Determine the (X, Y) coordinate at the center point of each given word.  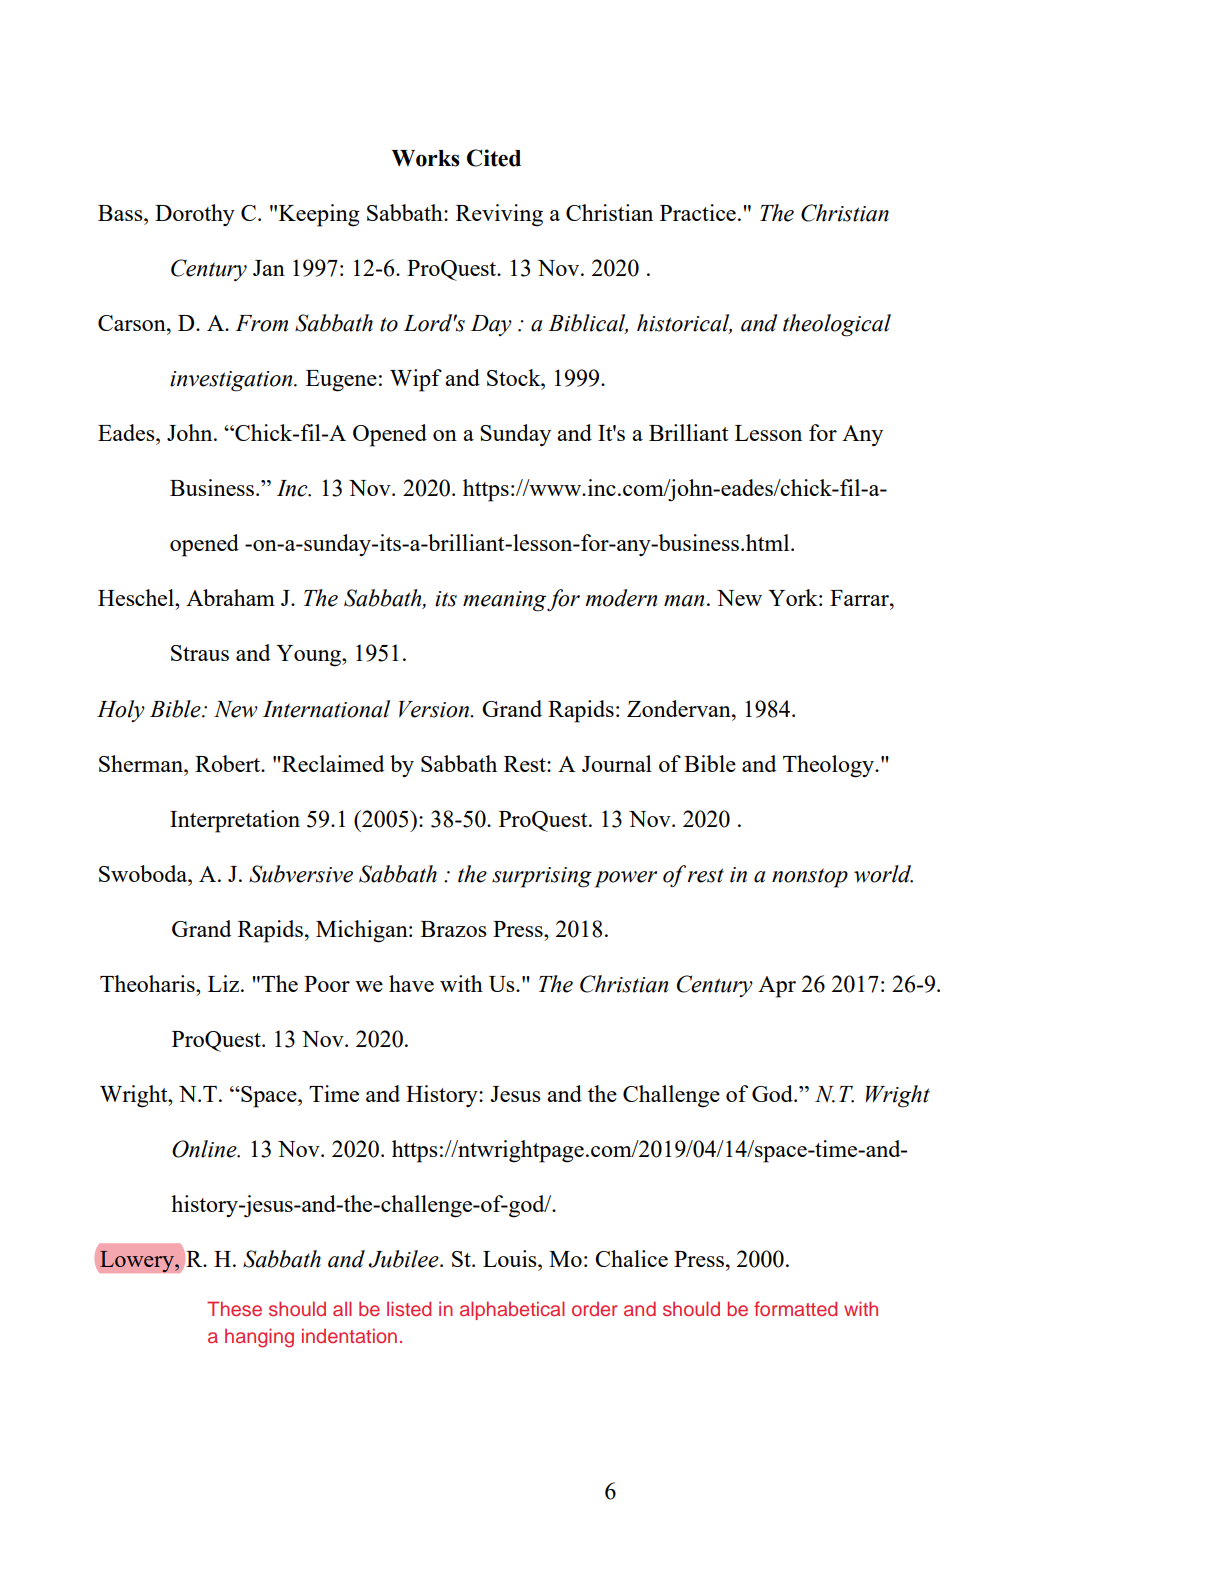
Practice (698, 212)
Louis (511, 1258)
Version (435, 709)
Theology (830, 766)
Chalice (631, 1258)
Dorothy (195, 215)
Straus (200, 653)
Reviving (499, 215)
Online (205, 1149)
